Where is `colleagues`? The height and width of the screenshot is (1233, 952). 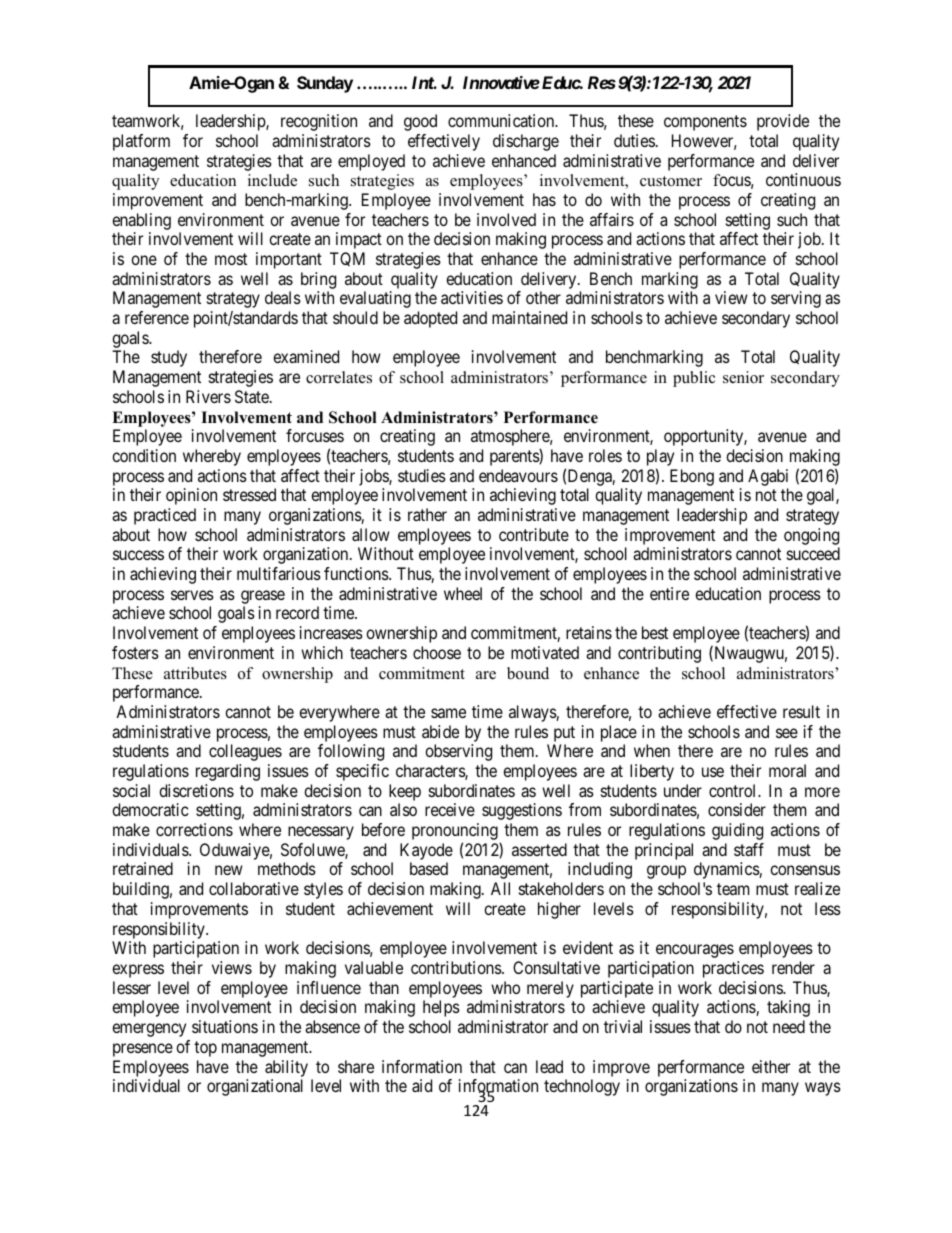
colleagues is located at coordinates (245, 752).
